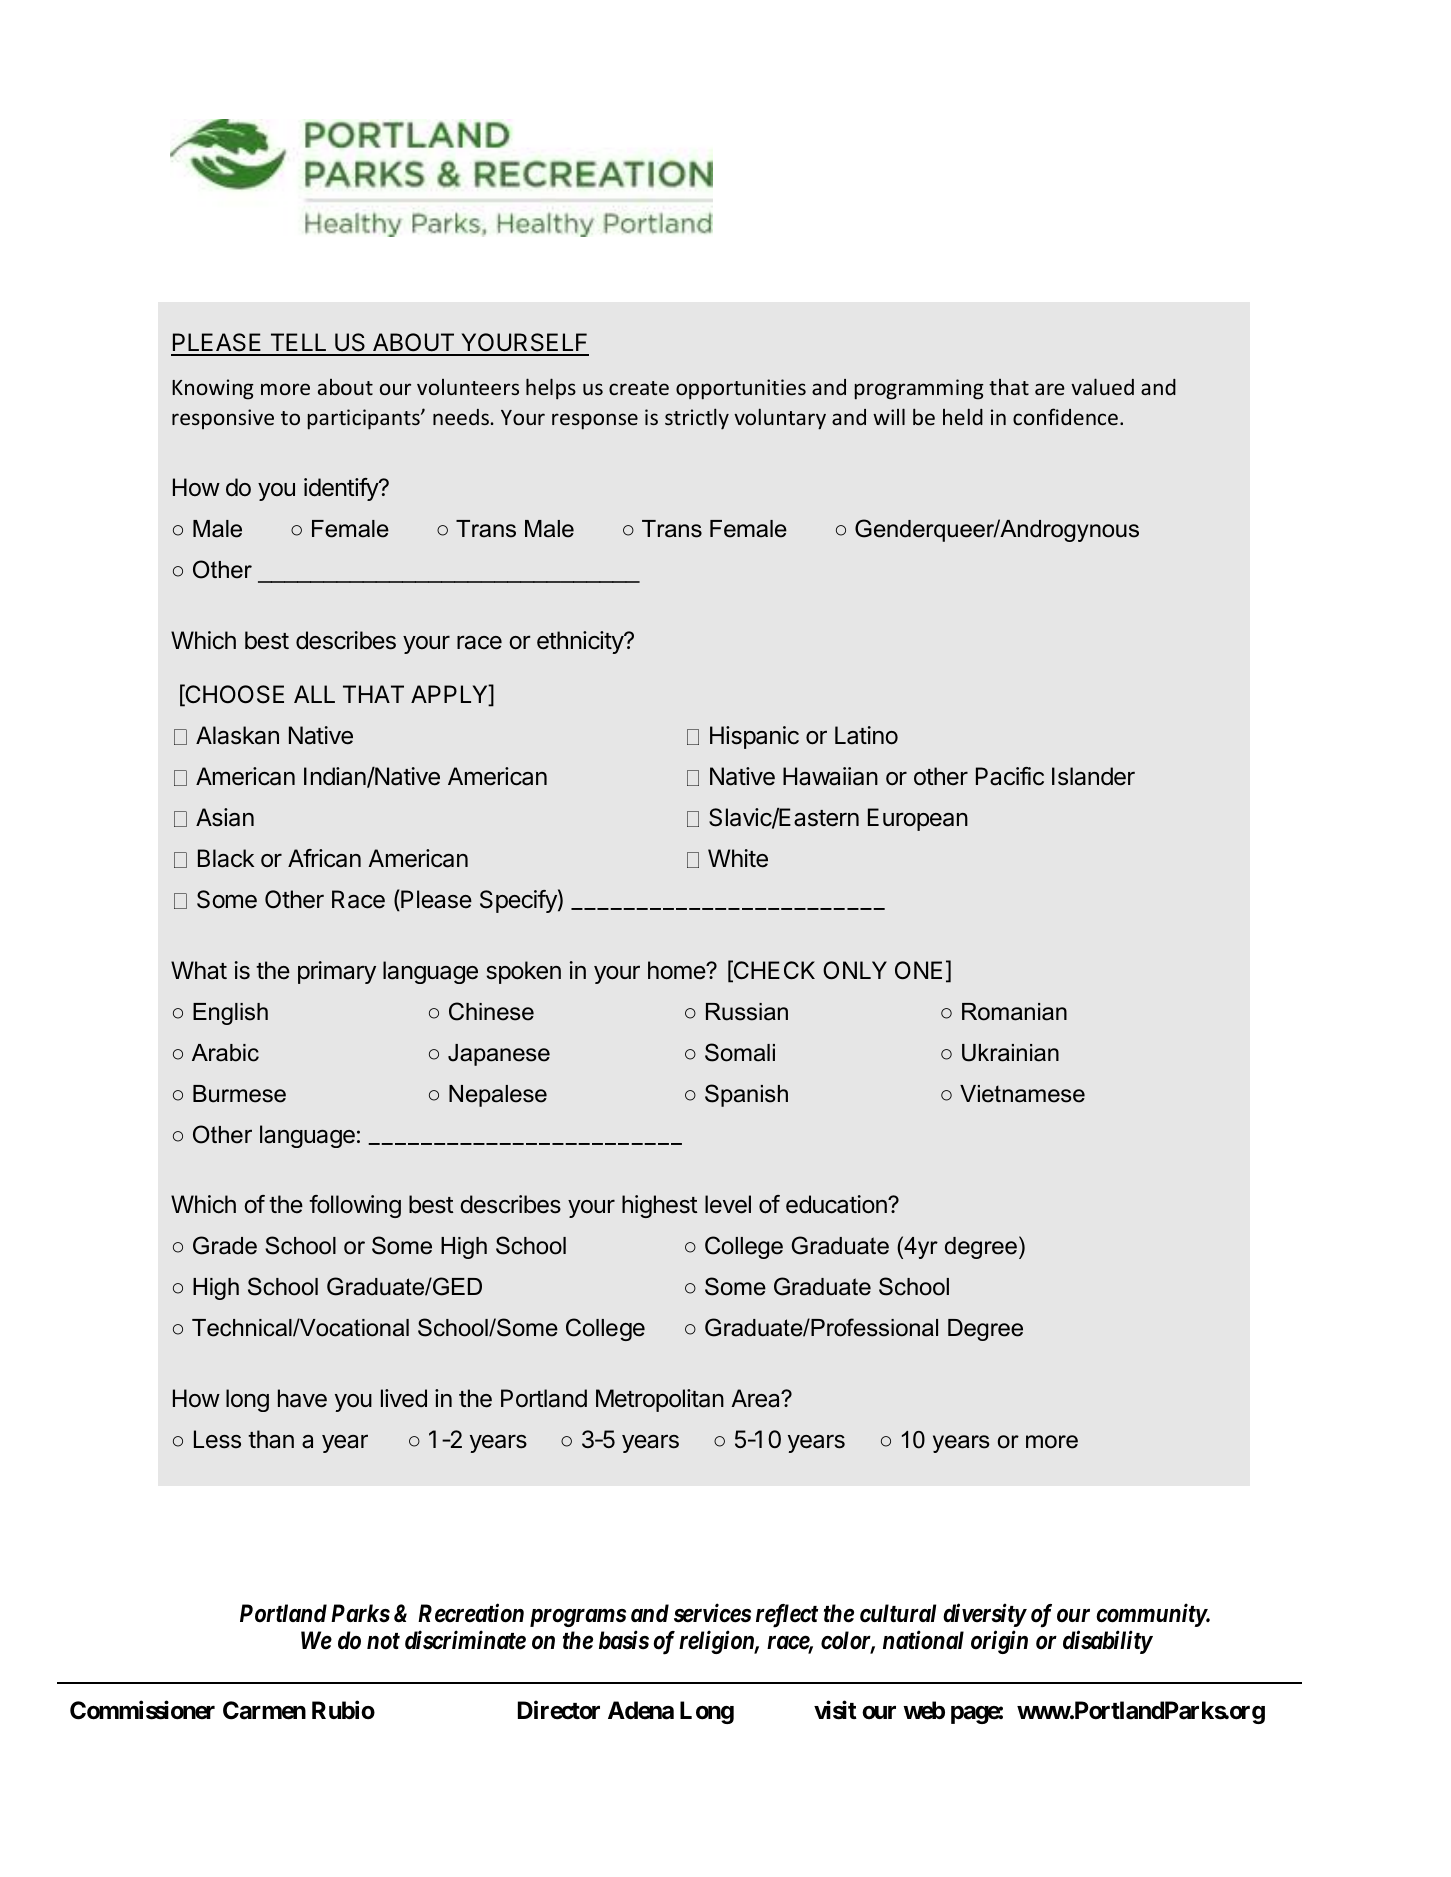 This screenshot has height=1877, width=1451. I want to click on Somali, so click(740, 1052).
